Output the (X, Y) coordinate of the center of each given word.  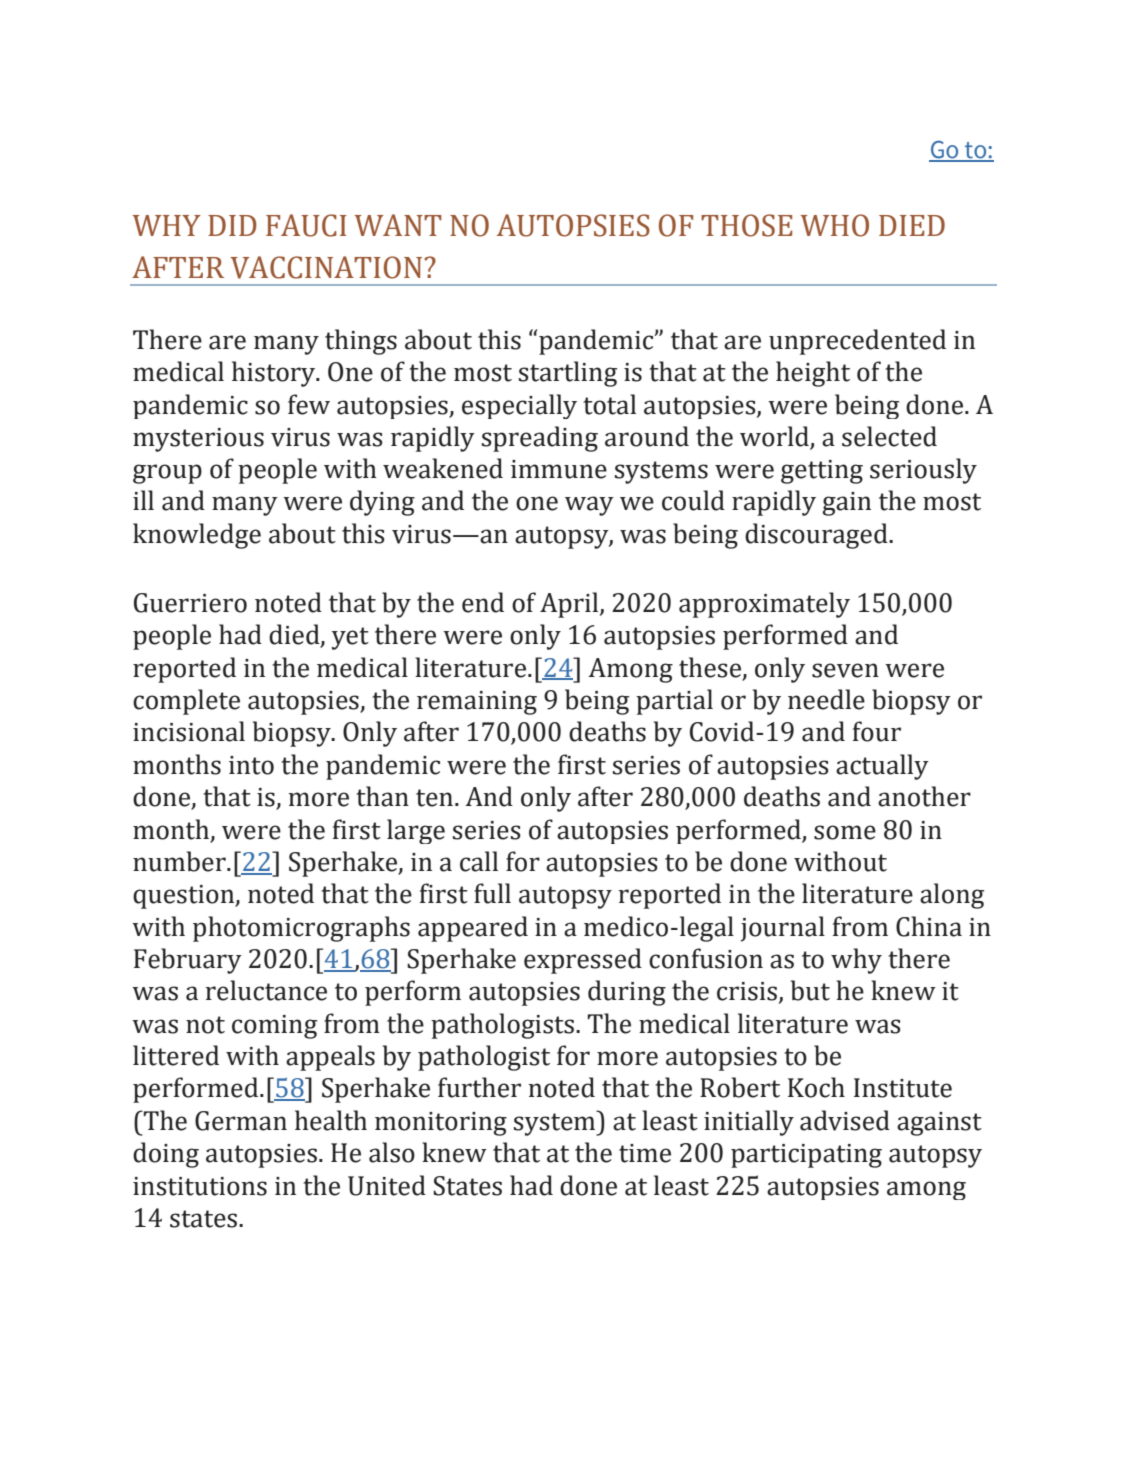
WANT (398, 225)
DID (232, 225)
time (645, 1153)
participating (806, 1156)
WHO (835, 225)
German (241, 1121)
